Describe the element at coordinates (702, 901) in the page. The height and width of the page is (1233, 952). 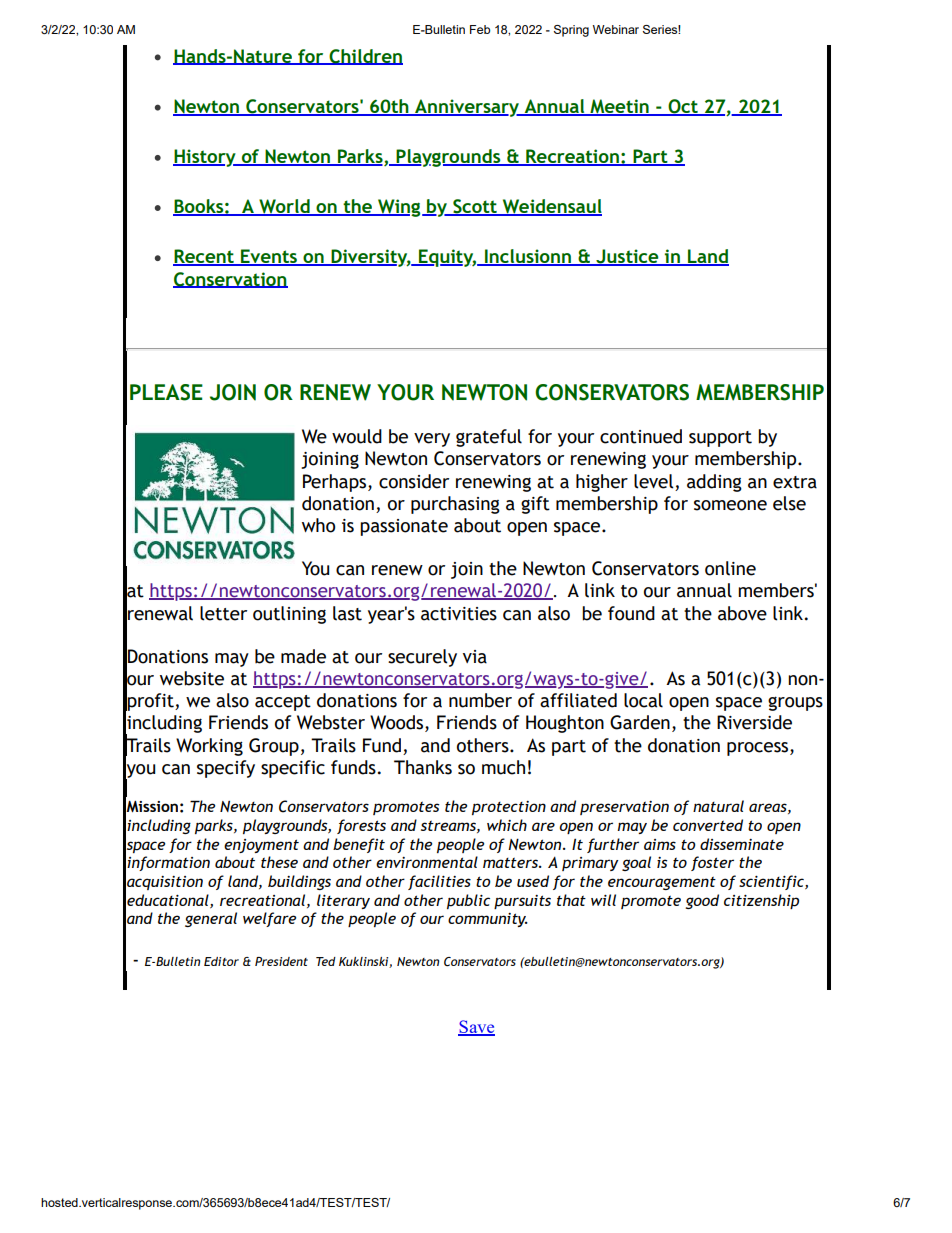
I see `good` at that location.
